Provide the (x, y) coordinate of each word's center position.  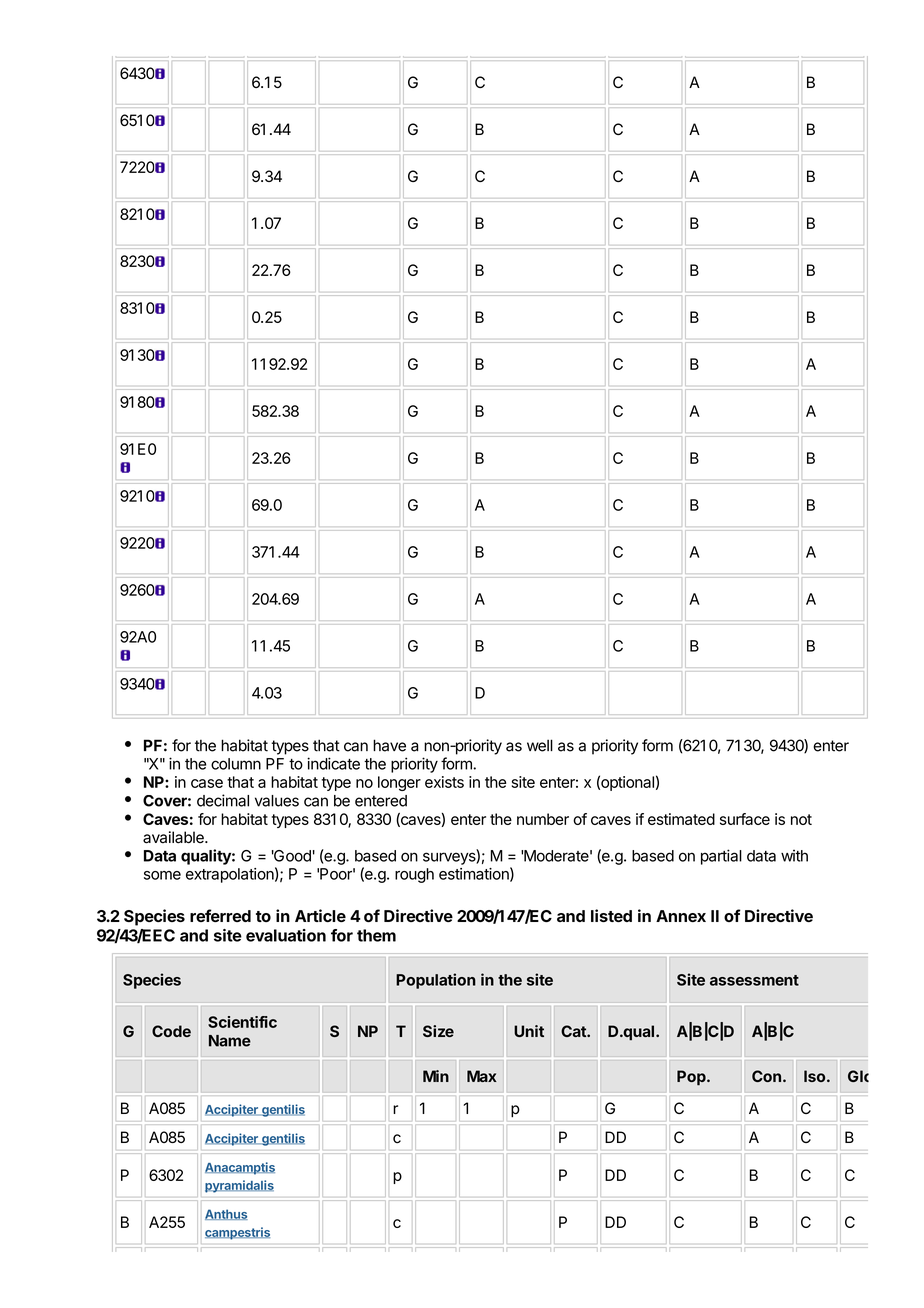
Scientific (242, 1022)
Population (436, 981)
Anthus (226, 1214)
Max (482, 1076)
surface (745, 819)
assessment (754, 980)
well (540, 745)
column (236, 764)
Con (766, 1076)
